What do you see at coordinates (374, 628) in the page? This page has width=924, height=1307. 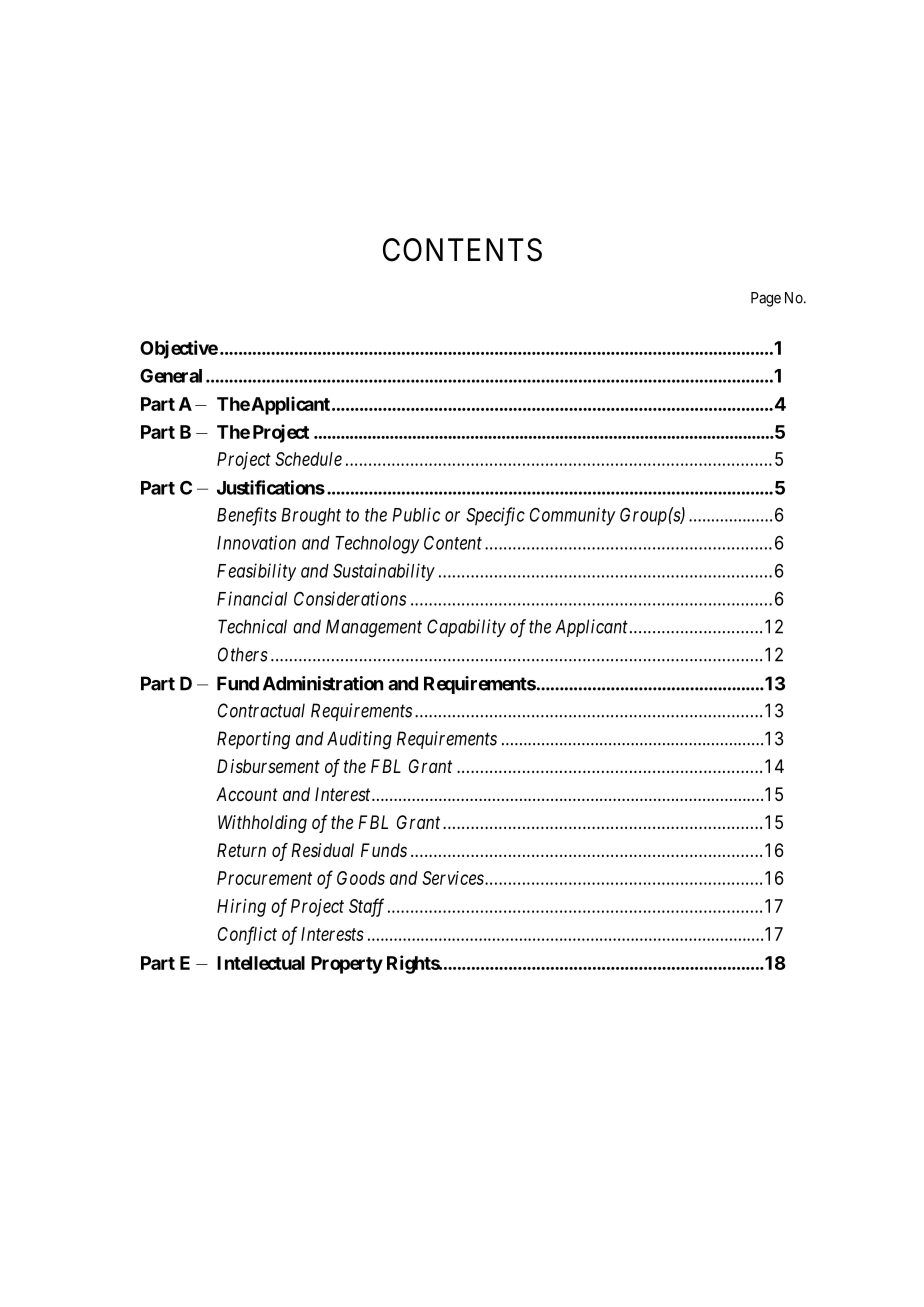 I see `Management` at bounding box center [374, 628].
